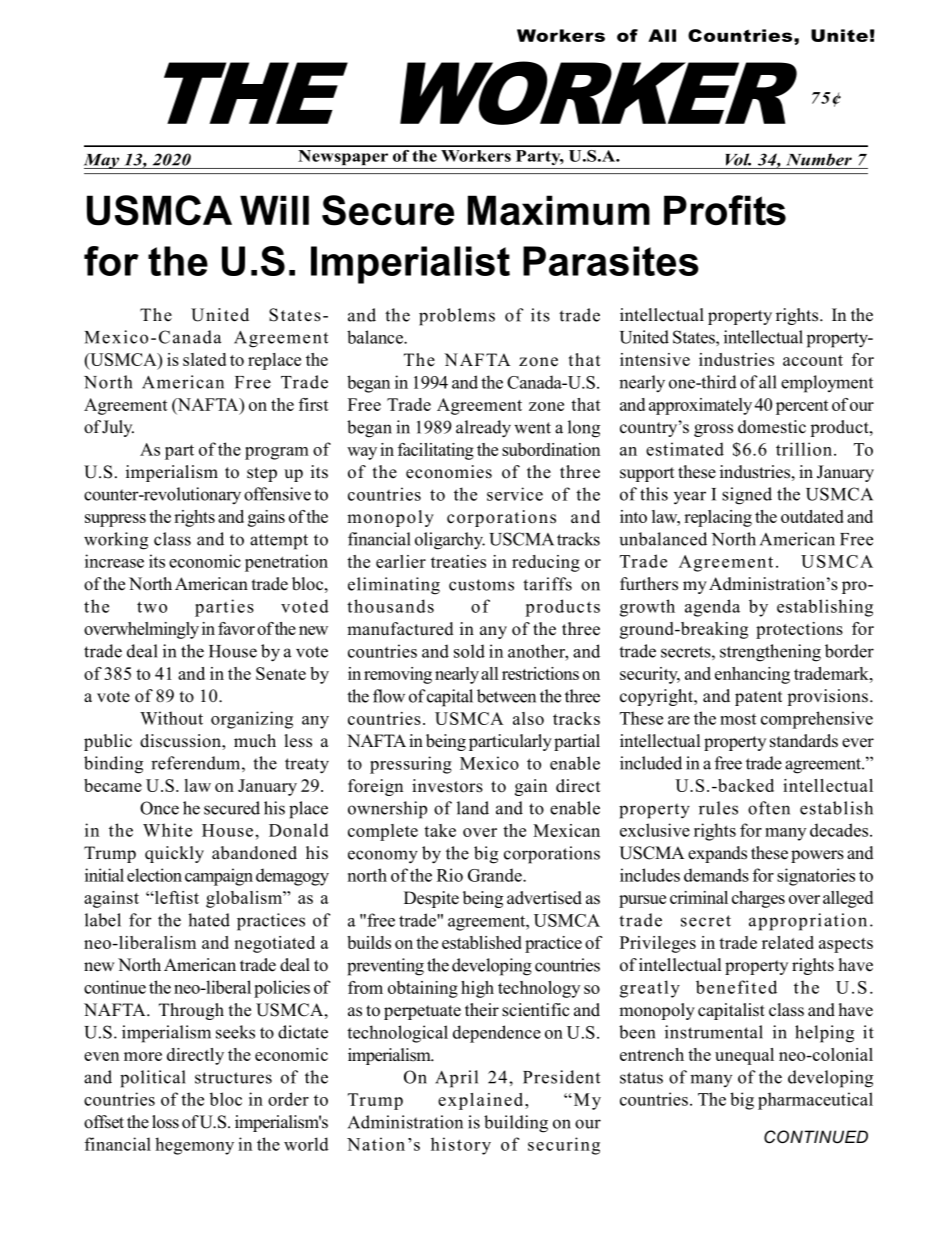  Describe the element at coordinates (725, 210) in the screenshot. I see `Profits` at that location.
